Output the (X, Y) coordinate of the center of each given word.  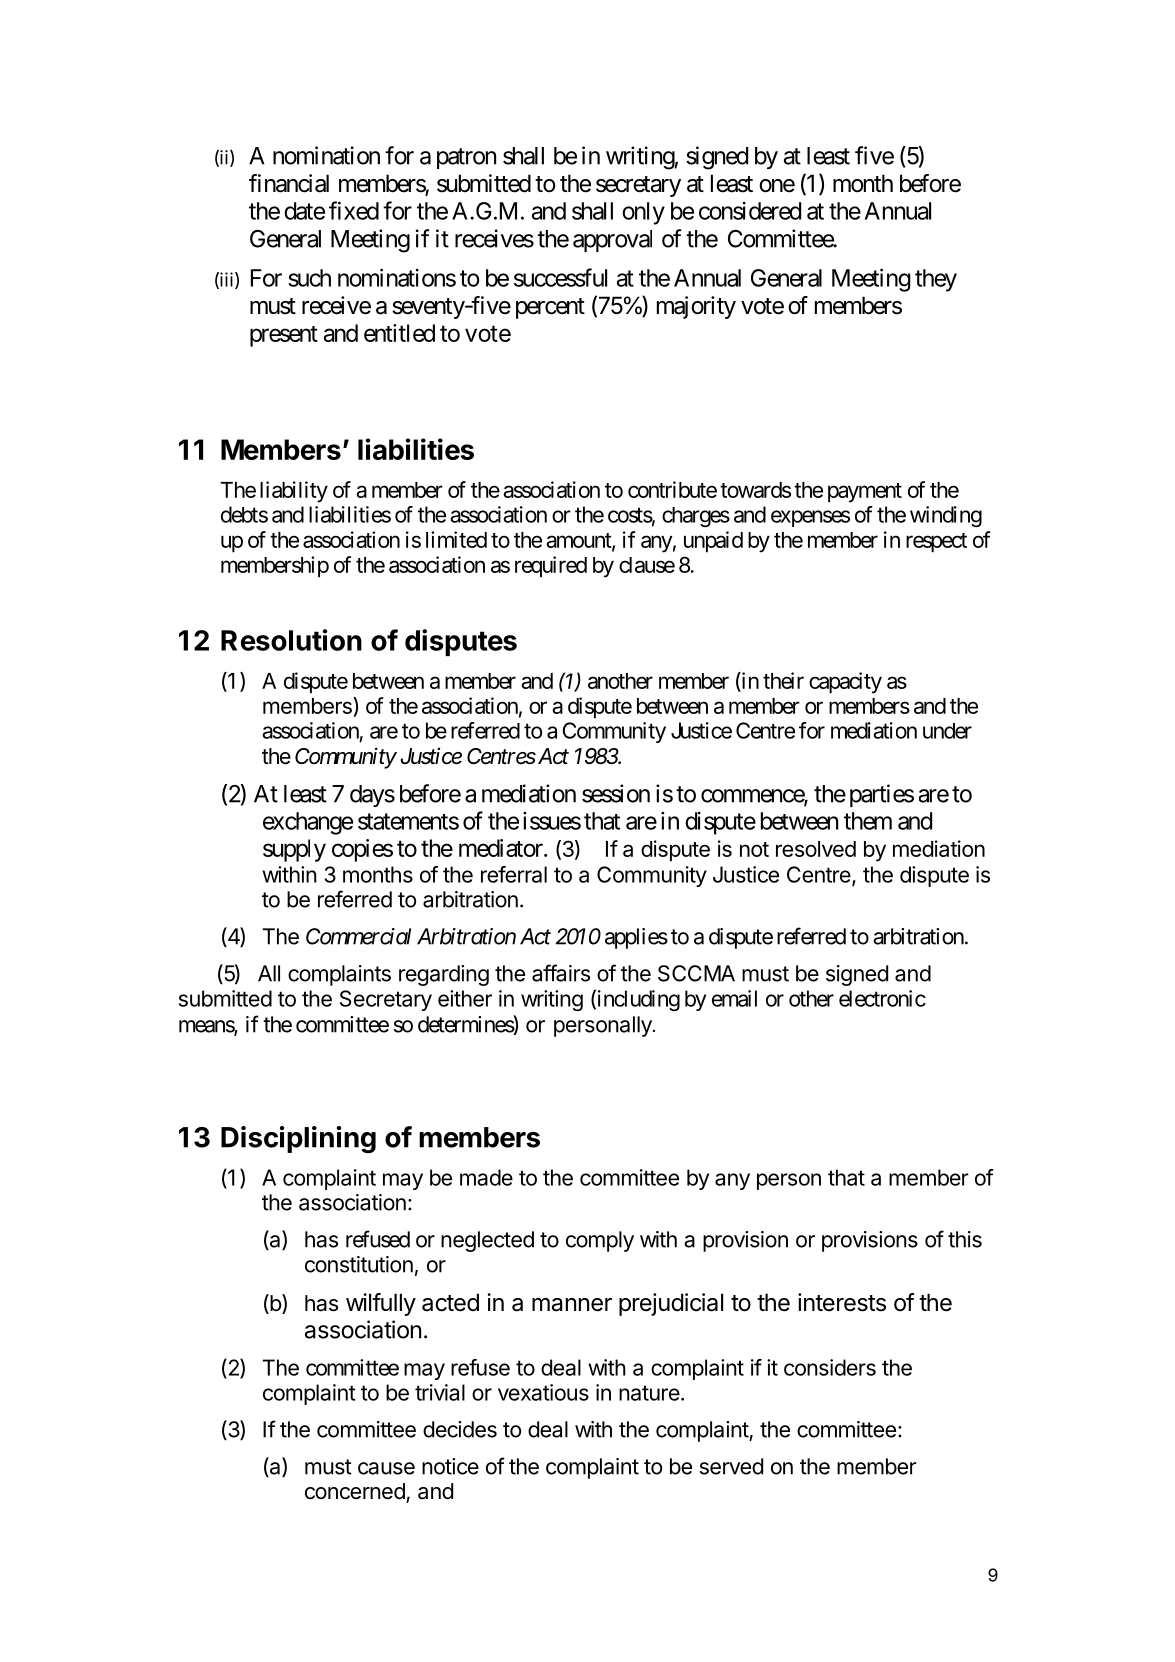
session (616, 793)
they (936, 280)
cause (386, 1468)
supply (294, 850)
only (643, 213)
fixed (354, 210)
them (868, 821)
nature (649, 1393)
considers (830, 1367)
